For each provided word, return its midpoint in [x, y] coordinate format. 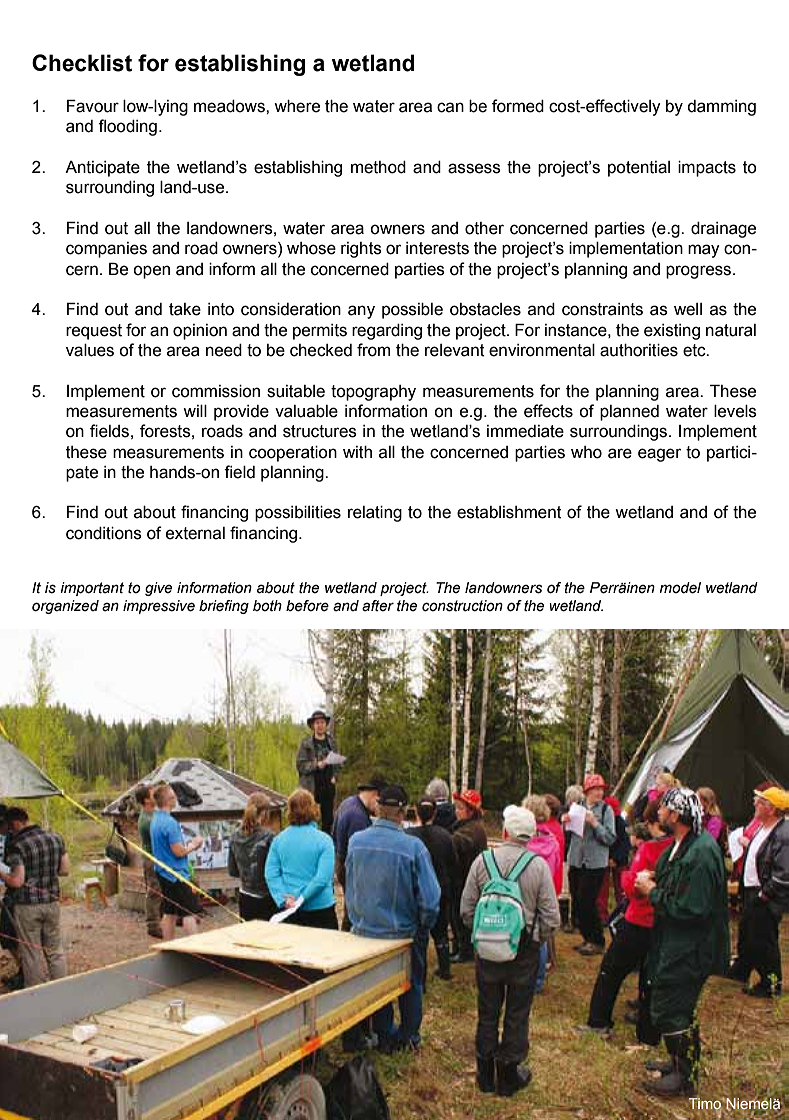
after [378, 606]
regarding [387, 332]
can [450, 107]
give [158, 589]
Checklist [82, 63]
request [94, 332]
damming [721, 108]
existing [672, 332]
